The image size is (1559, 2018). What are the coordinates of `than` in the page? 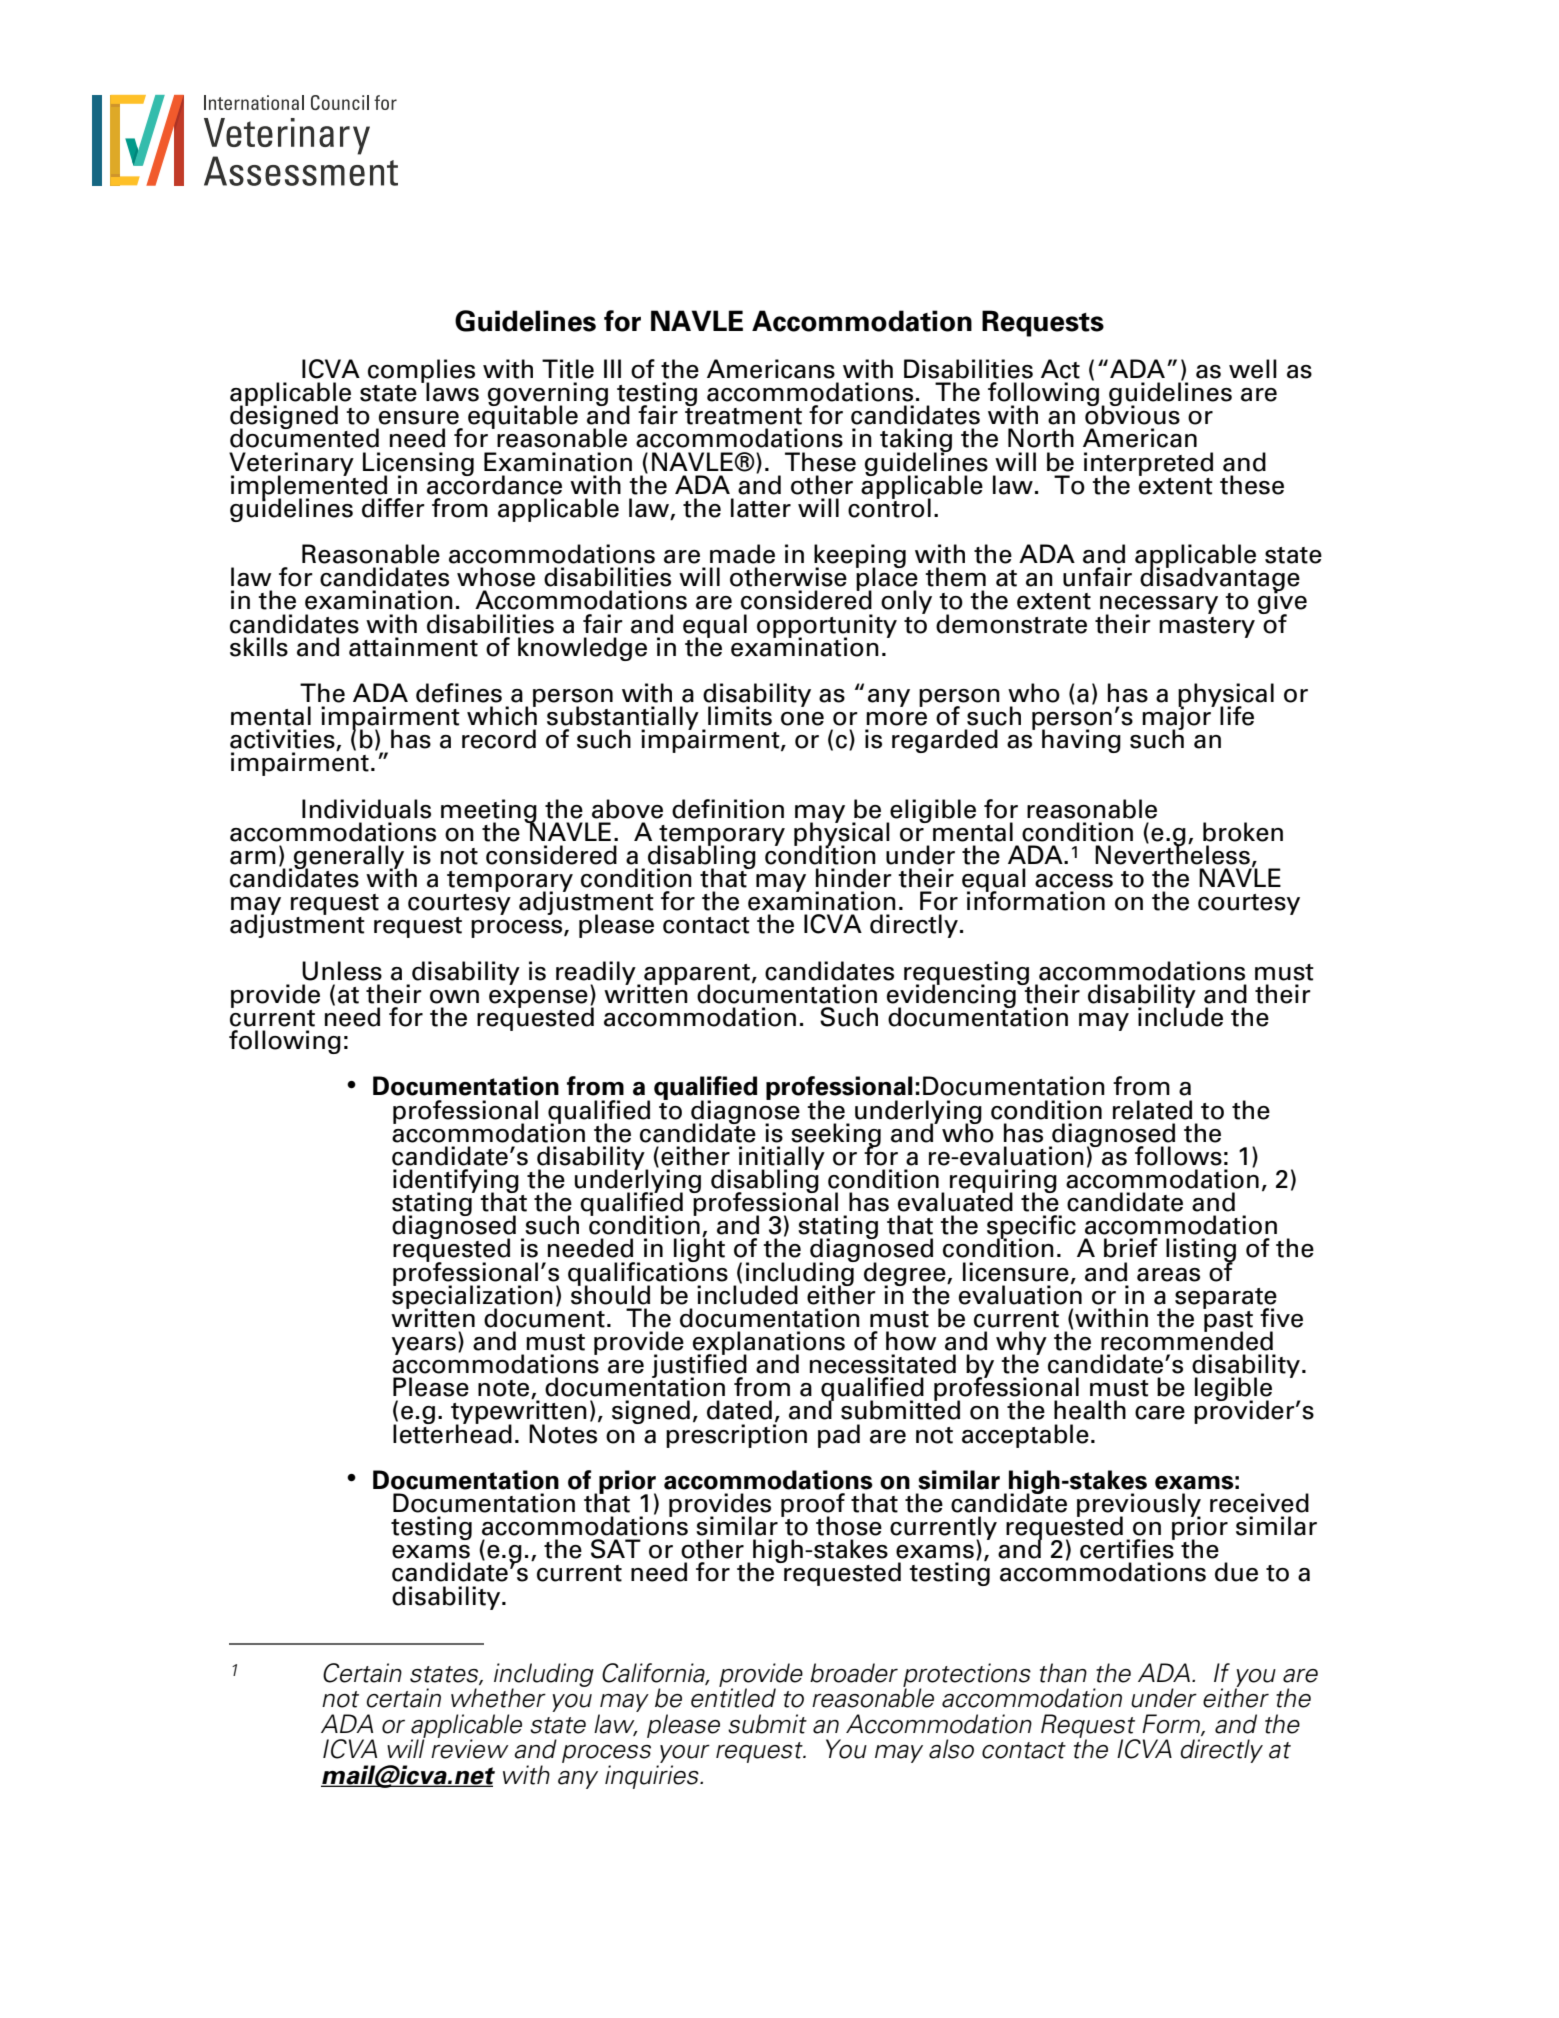 It's located at (1063, 1673).
